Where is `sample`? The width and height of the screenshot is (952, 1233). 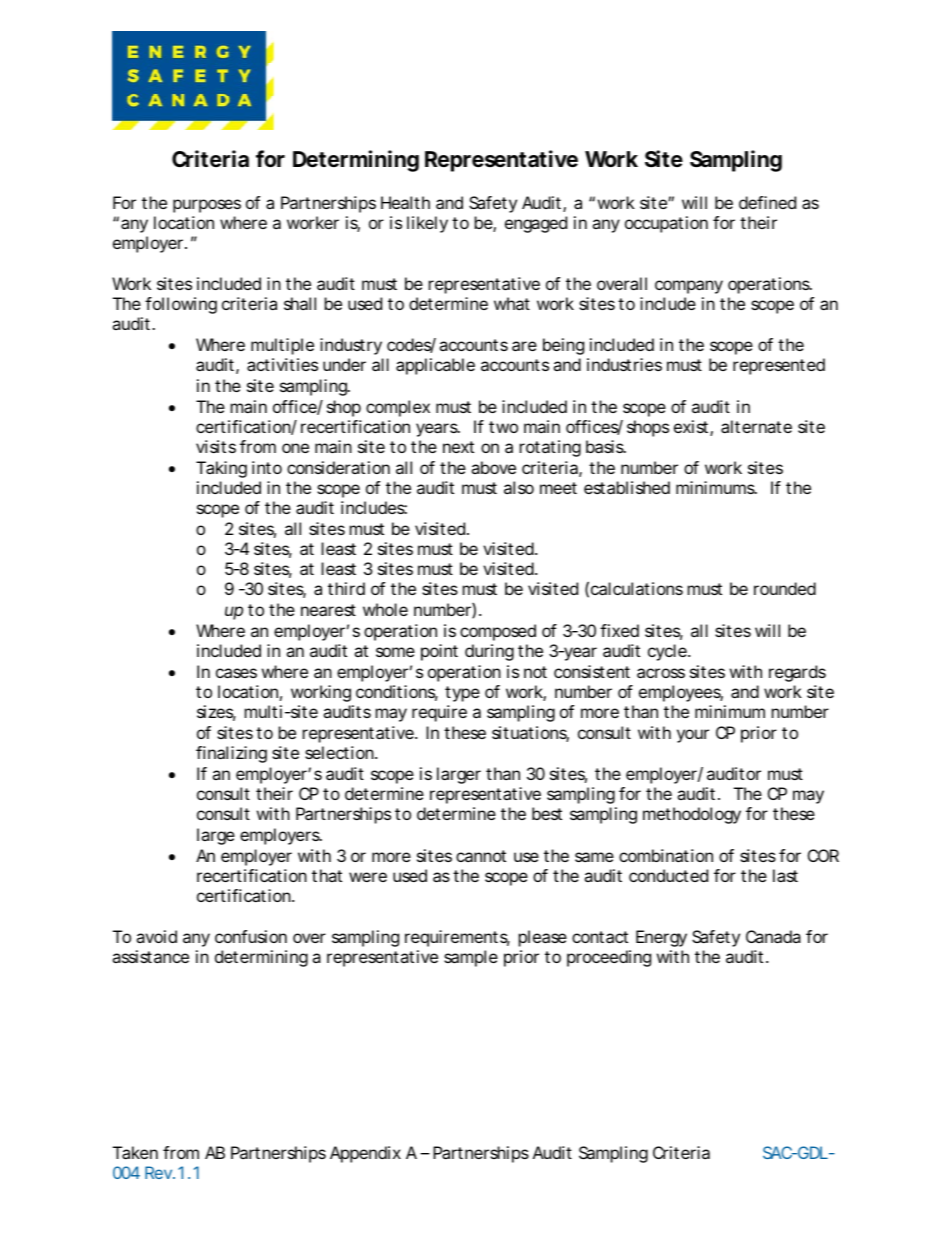
sample is located at coordinates (471, 958).
